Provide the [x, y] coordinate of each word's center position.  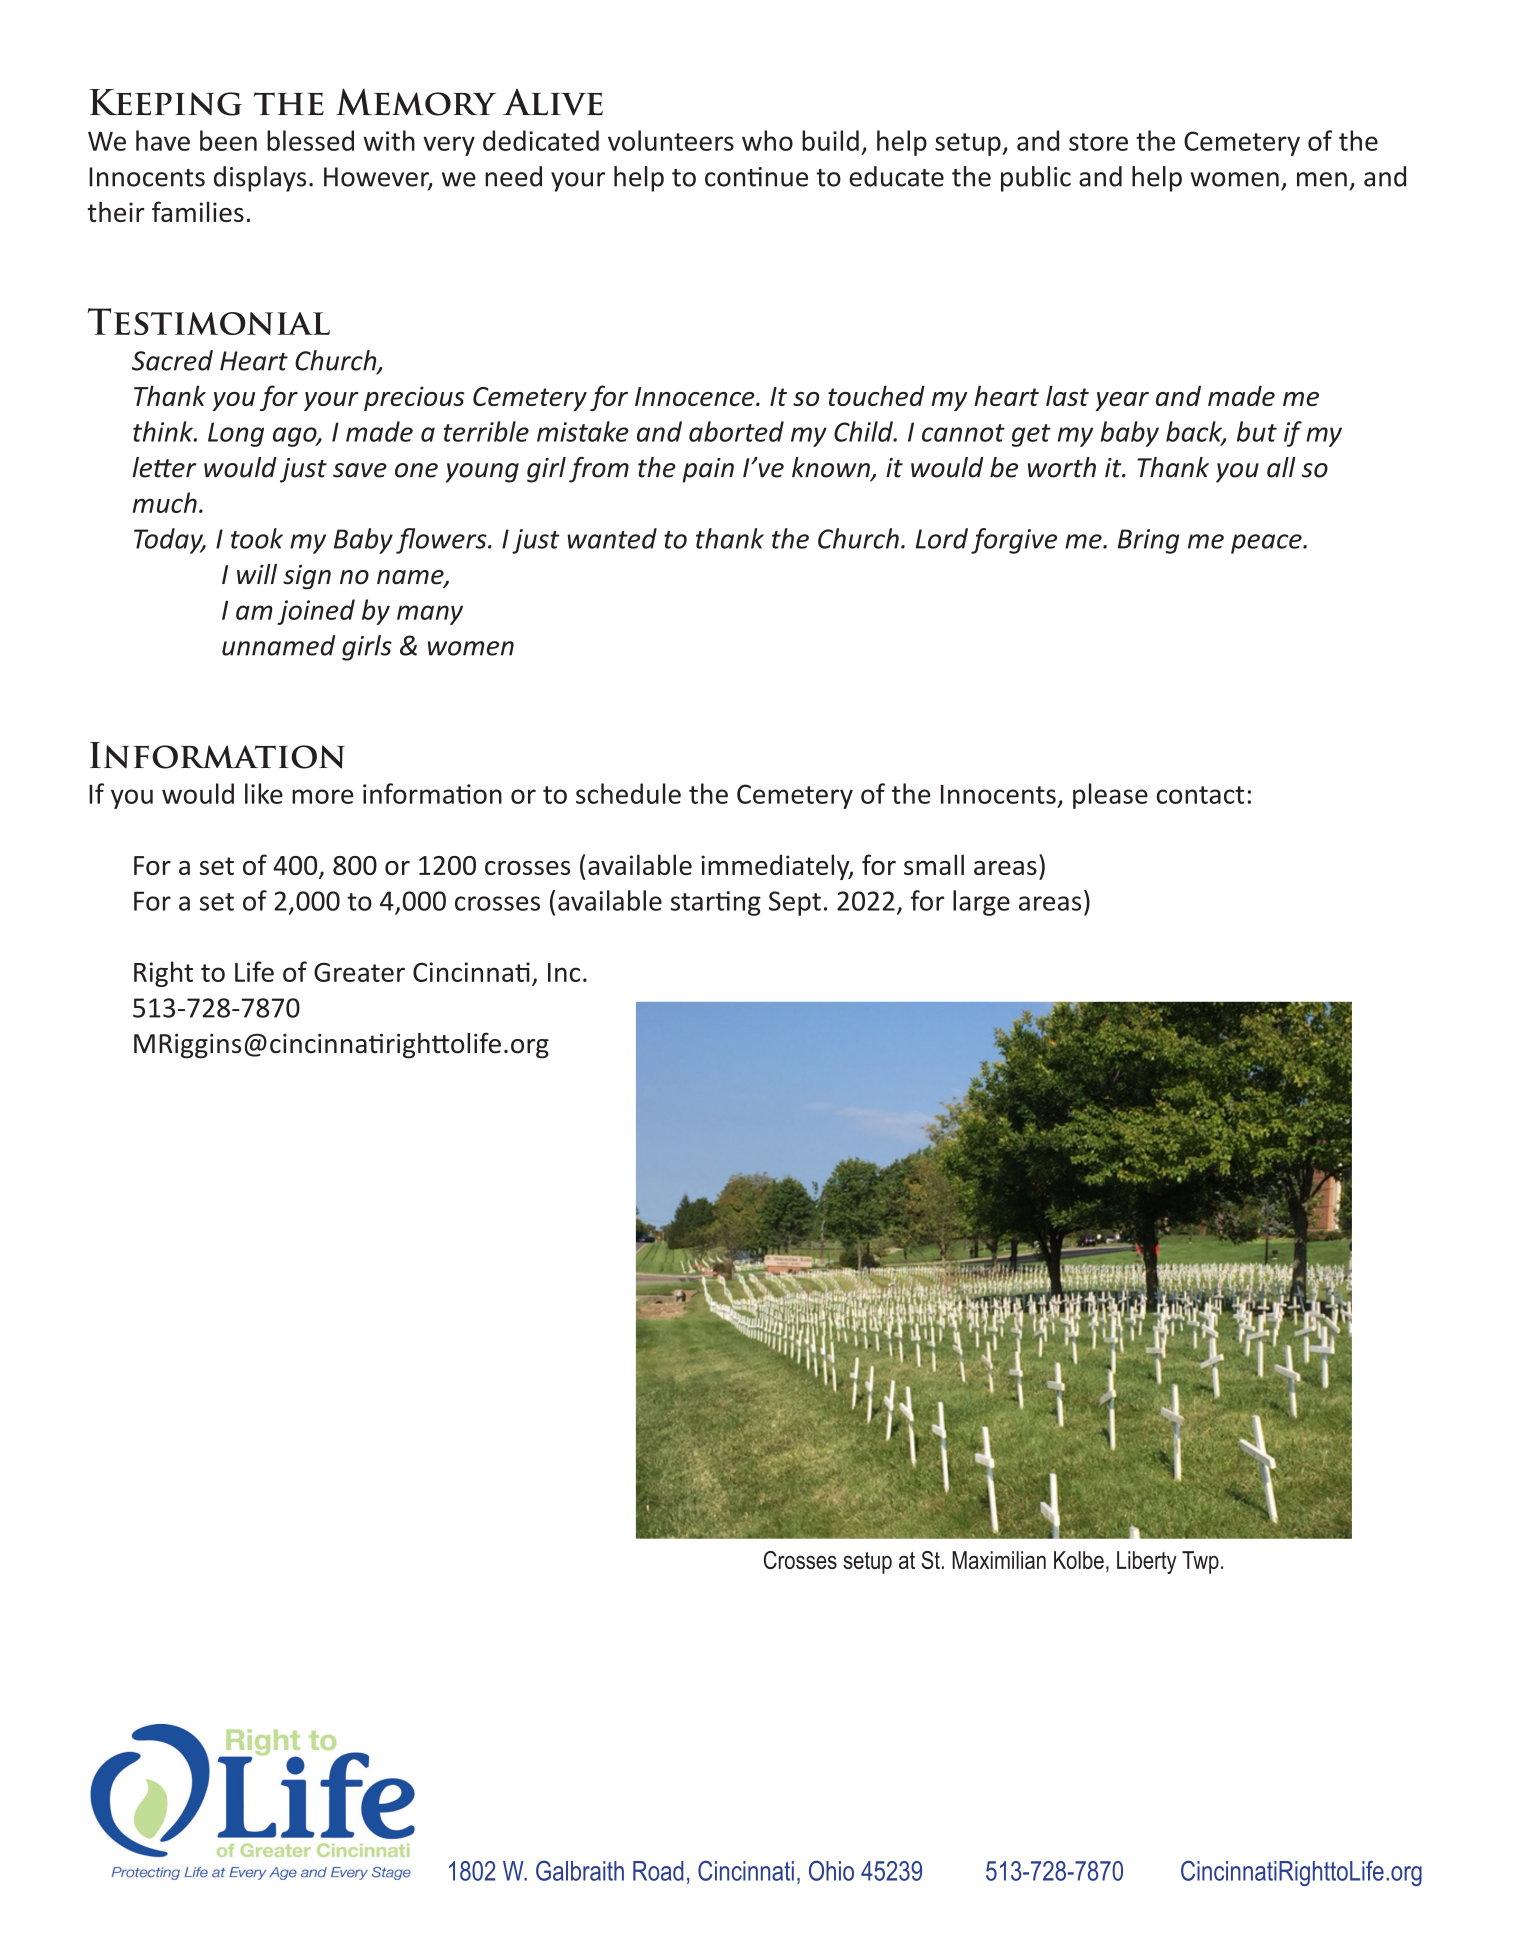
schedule [628, 793]
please [1110, 796]
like [264, 793]
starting [716, 903]
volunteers [671, 140]
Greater [359, 972]
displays [260, 179]
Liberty [1147, 1562]
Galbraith [580, 1870]
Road [658, 1871]
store [1098, 142]
